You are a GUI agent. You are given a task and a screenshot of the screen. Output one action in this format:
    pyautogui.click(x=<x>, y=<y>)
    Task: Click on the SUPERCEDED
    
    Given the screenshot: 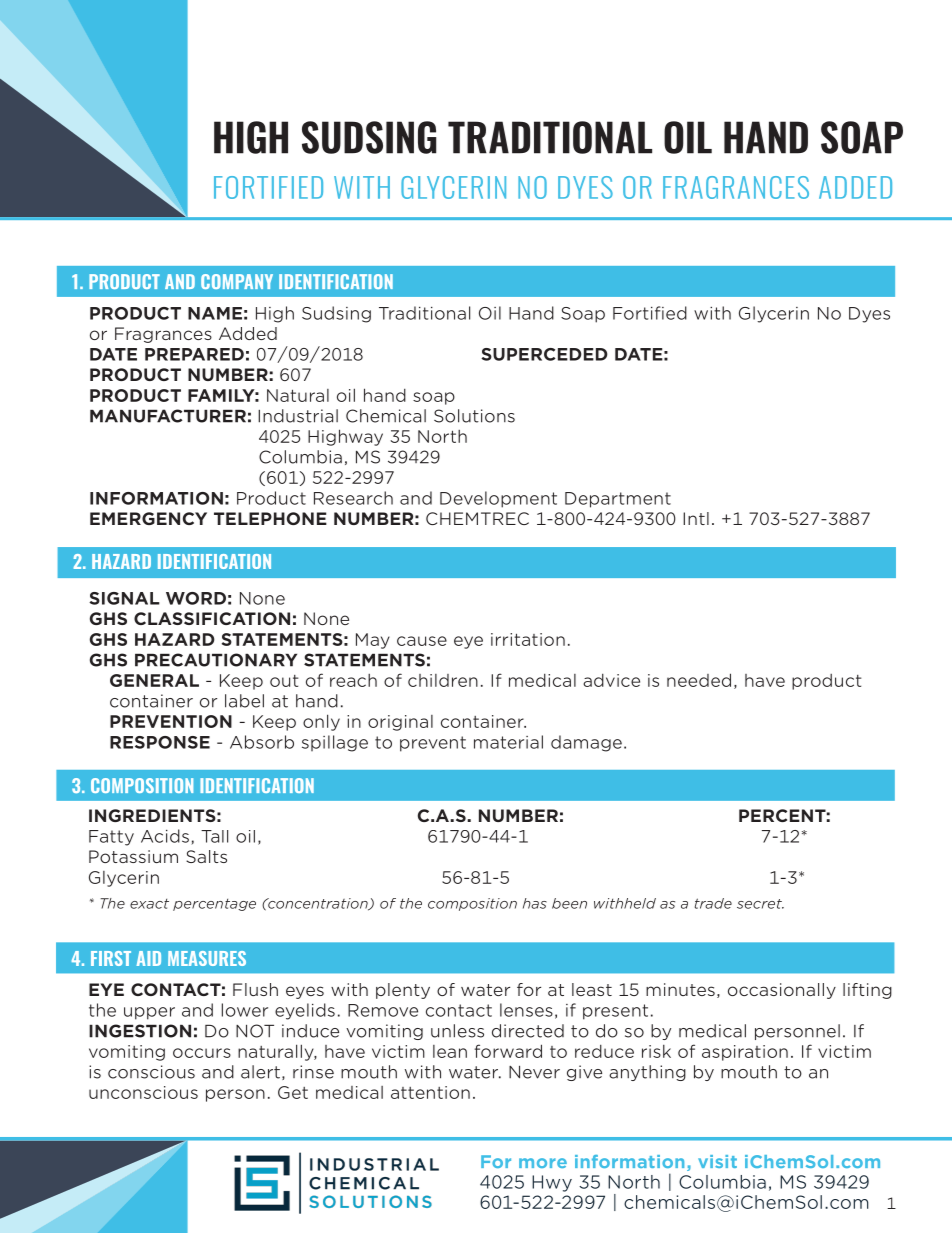 What is the action you would take?
    pyautogui.click(x=544, y=354)
